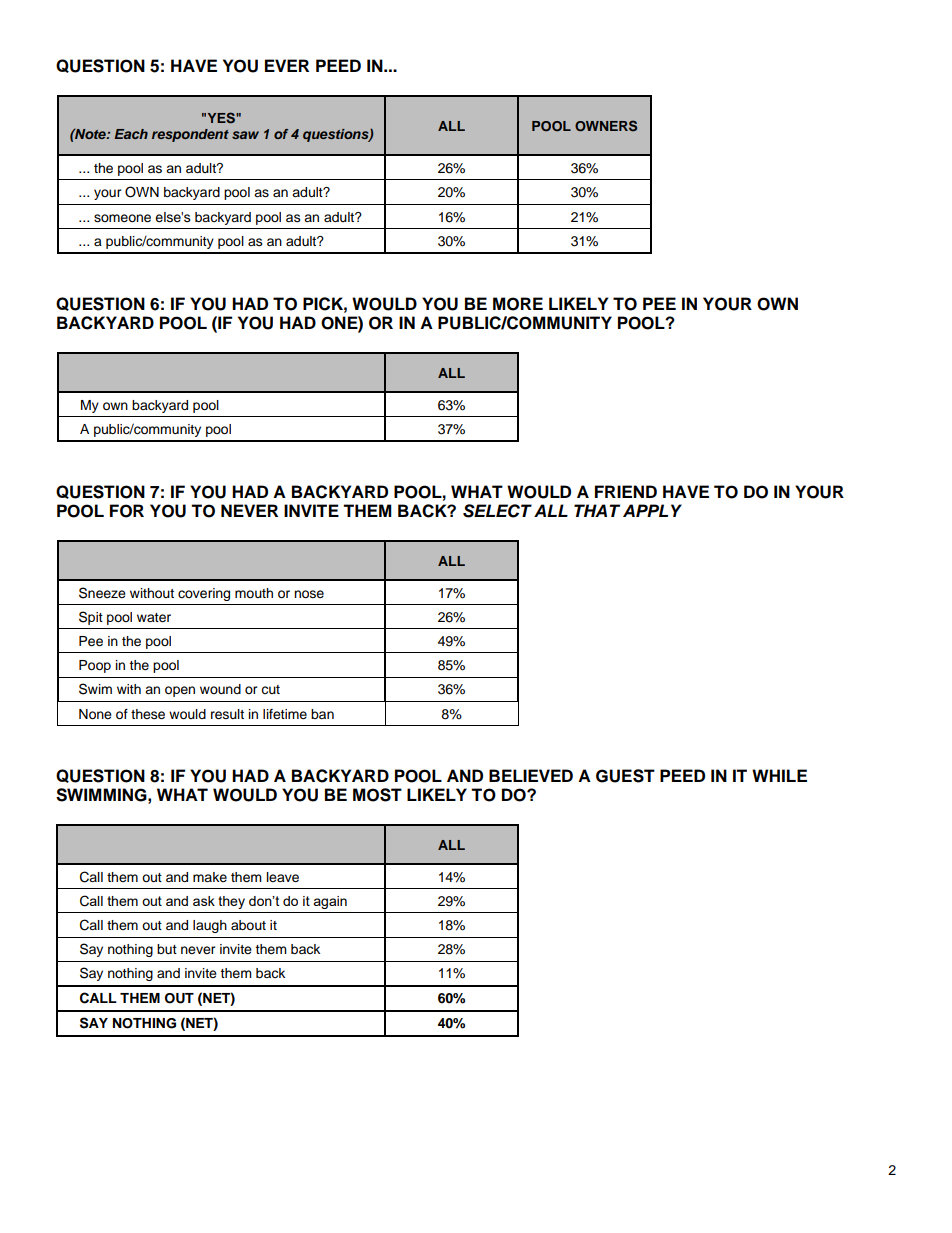 This image has width=952, height=1233. Describe the element at coordinates (127, 511) in the image. I see `FOR` at that location.
